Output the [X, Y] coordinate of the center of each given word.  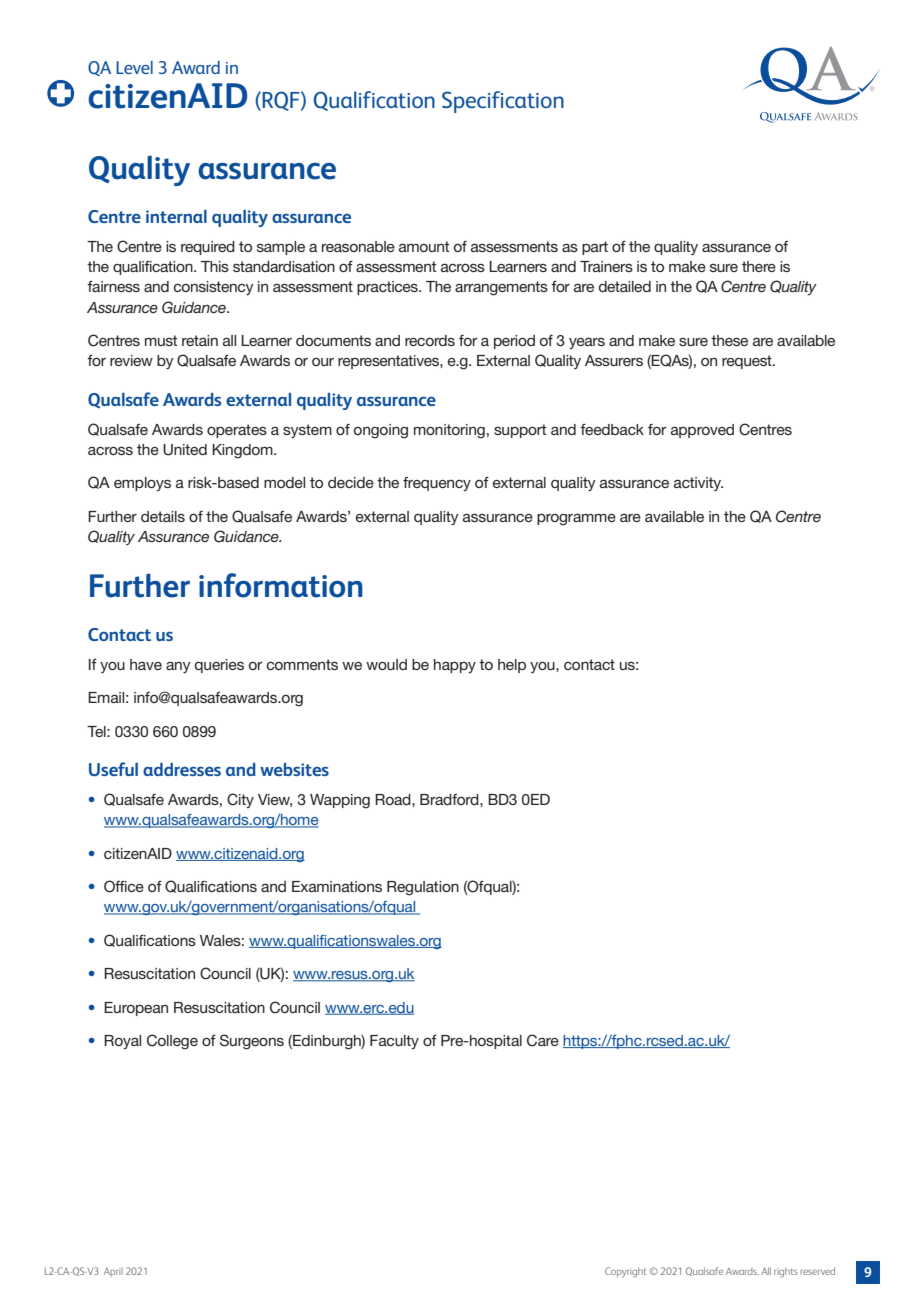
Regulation [423, 888]
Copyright [626, 1272]
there [759, 266]
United [185, 450]
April [113, 1272]
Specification [503, 102]
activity [698, 484]
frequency [437, 484]
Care [543, 1040]
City [240, 800]
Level [134, 67]
